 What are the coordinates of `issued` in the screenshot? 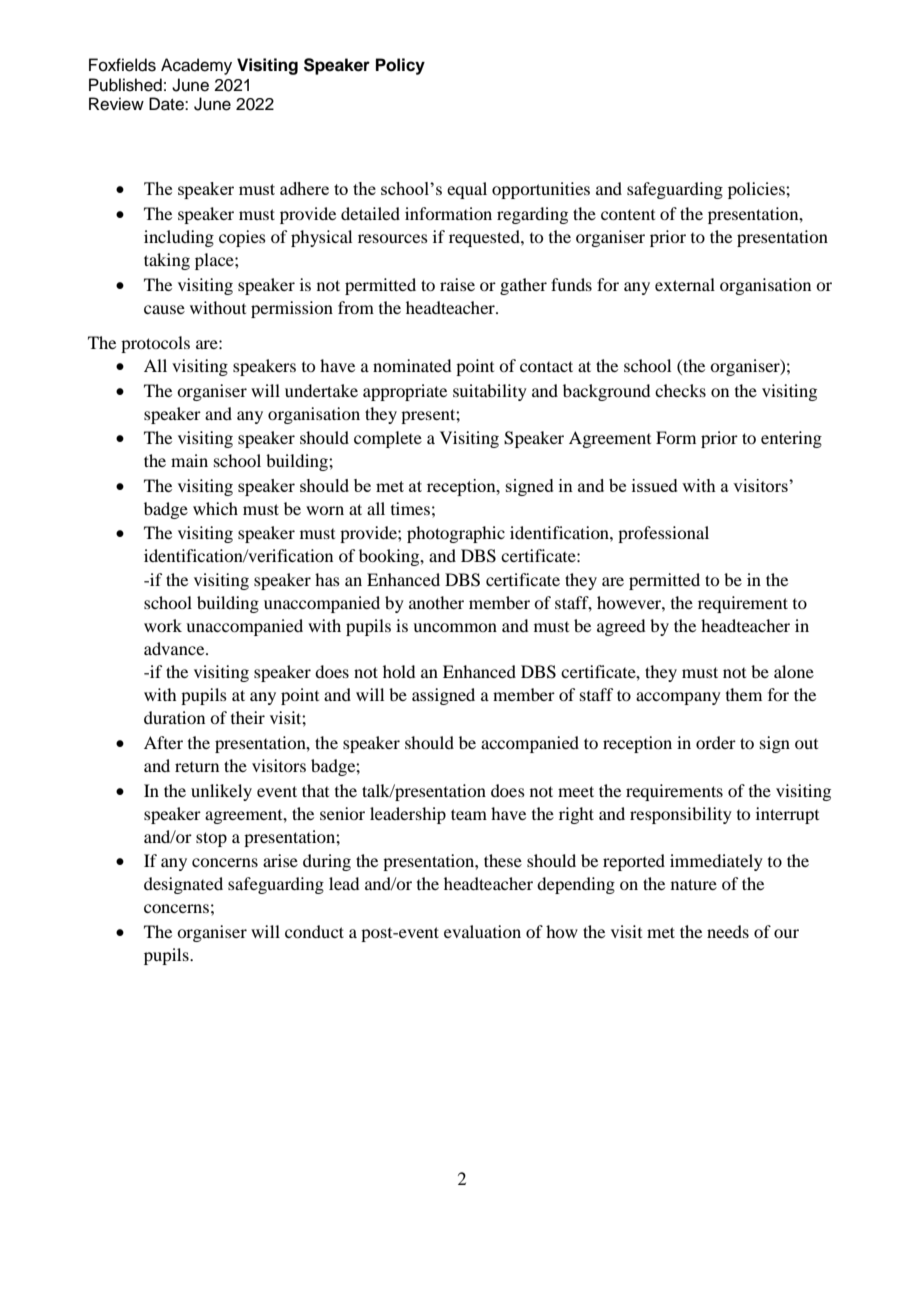 It's located at (655, 485).
